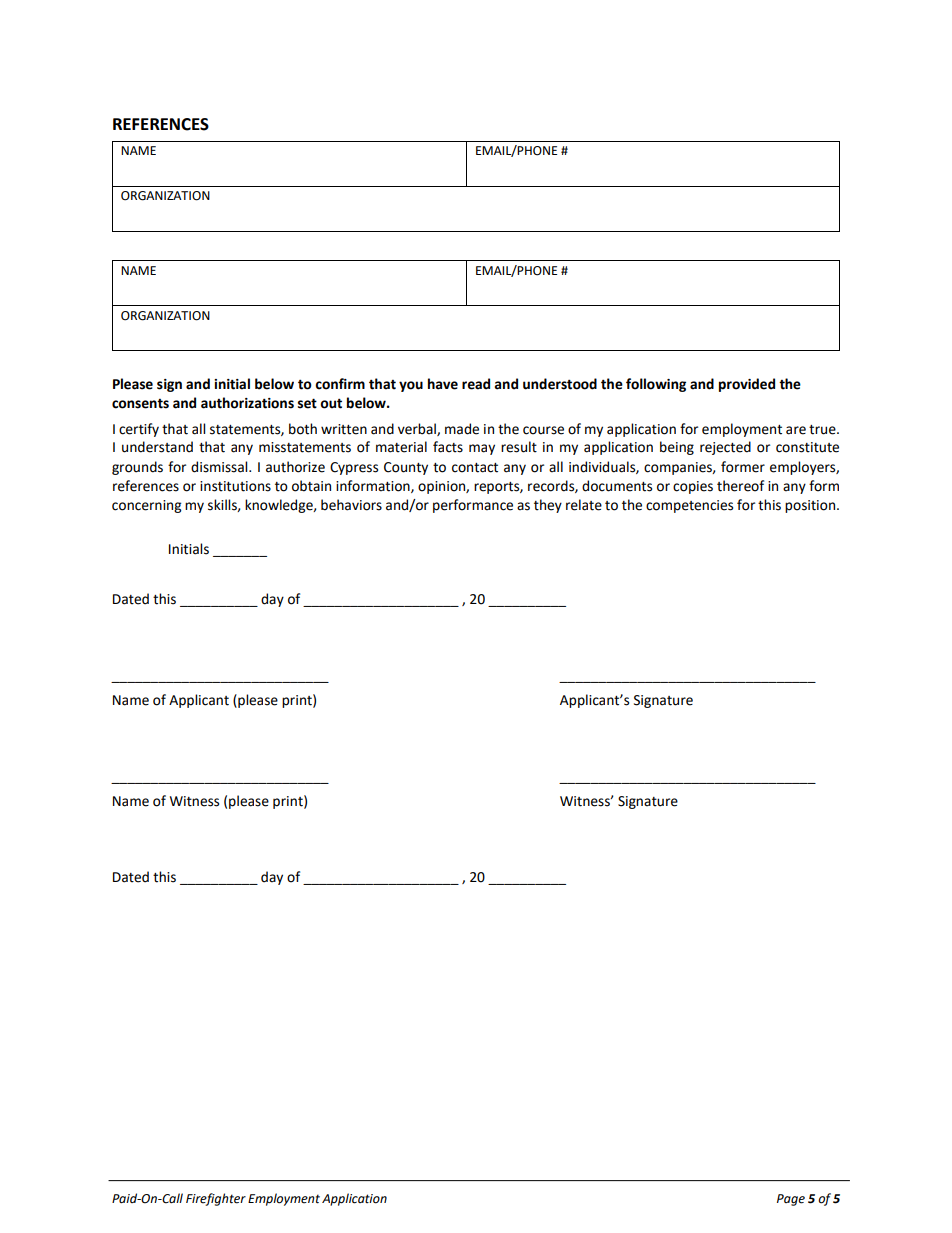 The height and width of the screenshot is (1233, 952). Describe the element at coordinates (747, 385) in the screenshot. I see `provided` at that location.
